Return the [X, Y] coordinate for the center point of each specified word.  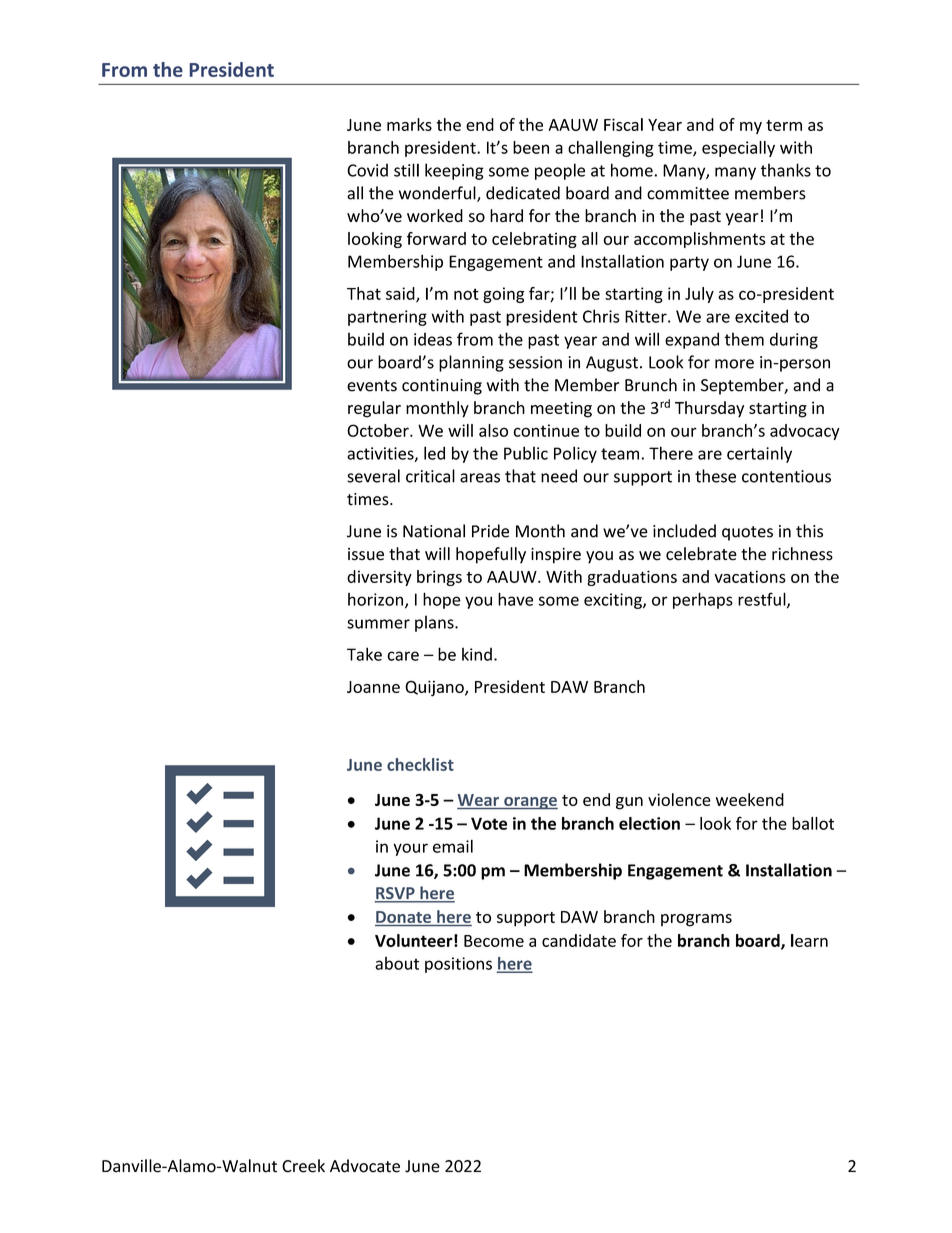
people [560, 171]
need [559, 476]
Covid [367, 170]
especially [738, 149]
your [410, 849]
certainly [759, 454]
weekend [750, 799]
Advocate [365, 1166]
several [373, 476]
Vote [489, 823]
